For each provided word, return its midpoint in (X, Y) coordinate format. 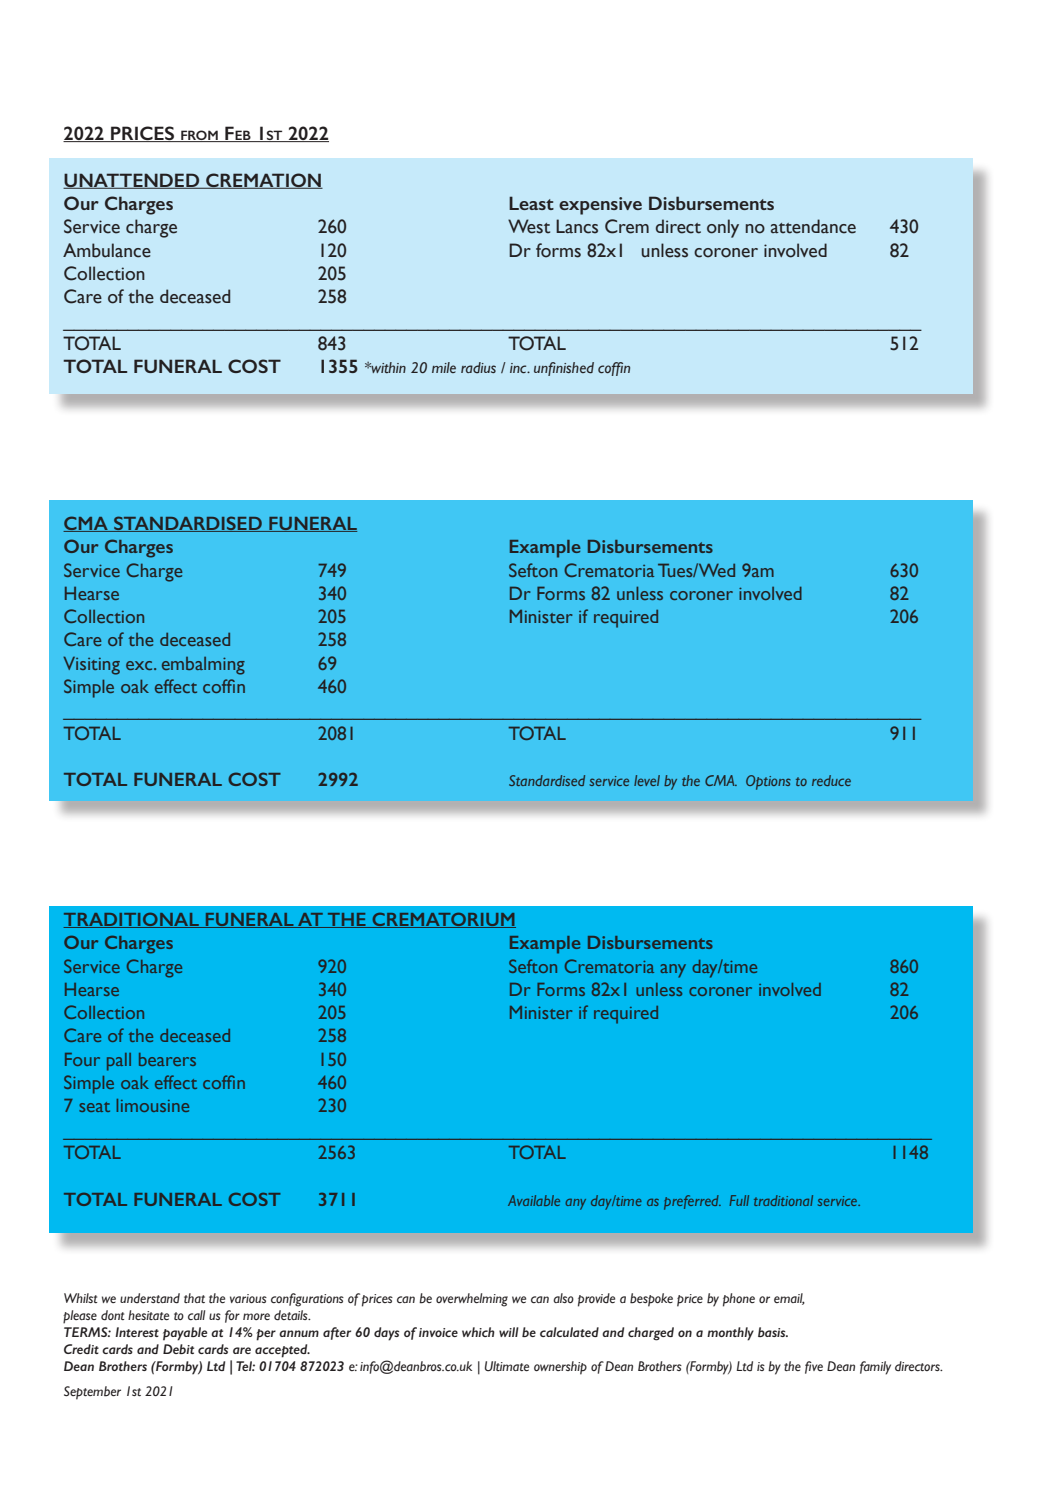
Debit (178, 1349)
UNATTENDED (132, 181)
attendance (813, 226)
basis (773, 1332)
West (529, 226)
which (478, 1332)
